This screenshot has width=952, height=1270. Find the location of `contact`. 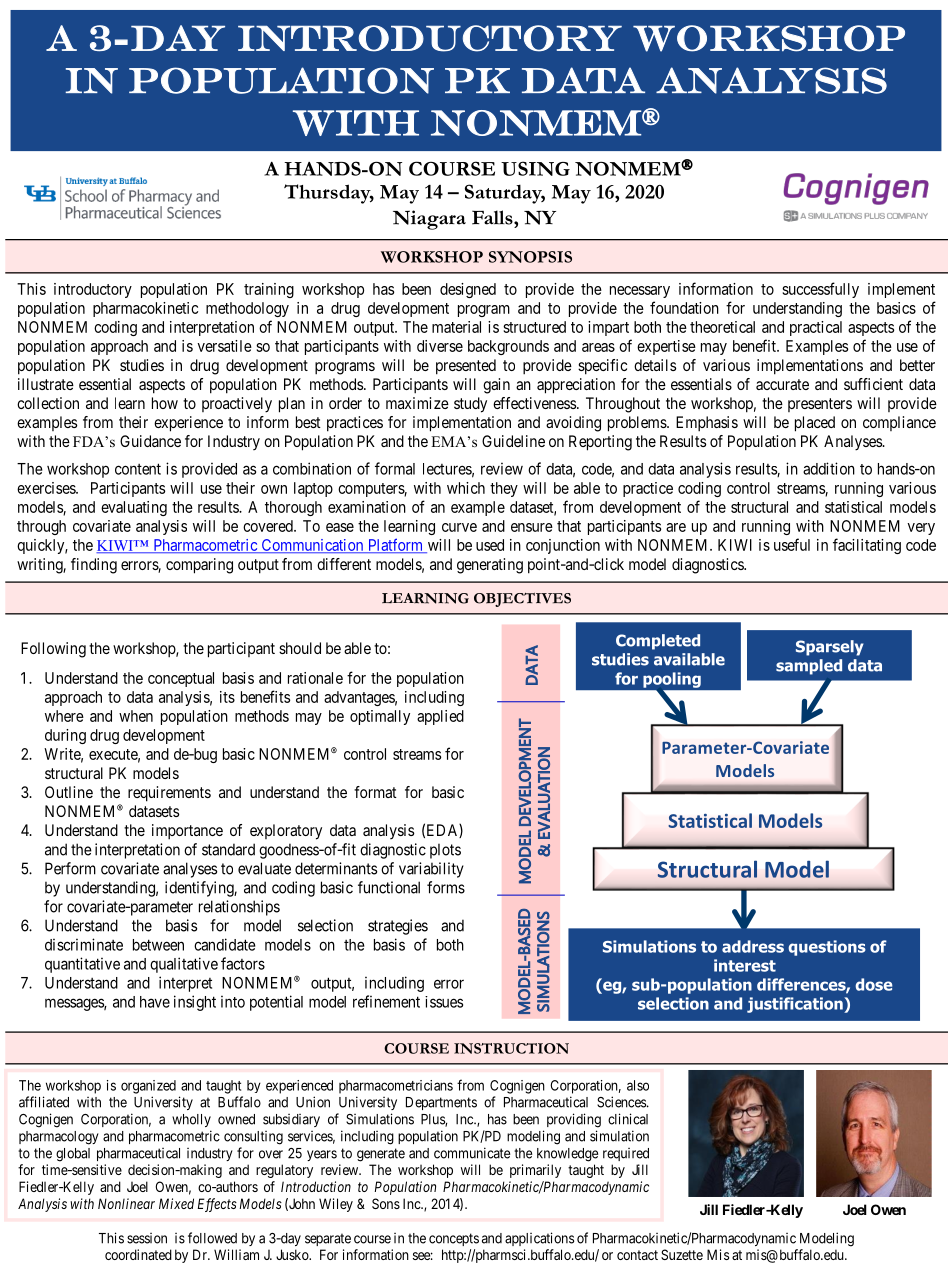

contact is located at coordinates (637, 1255).
